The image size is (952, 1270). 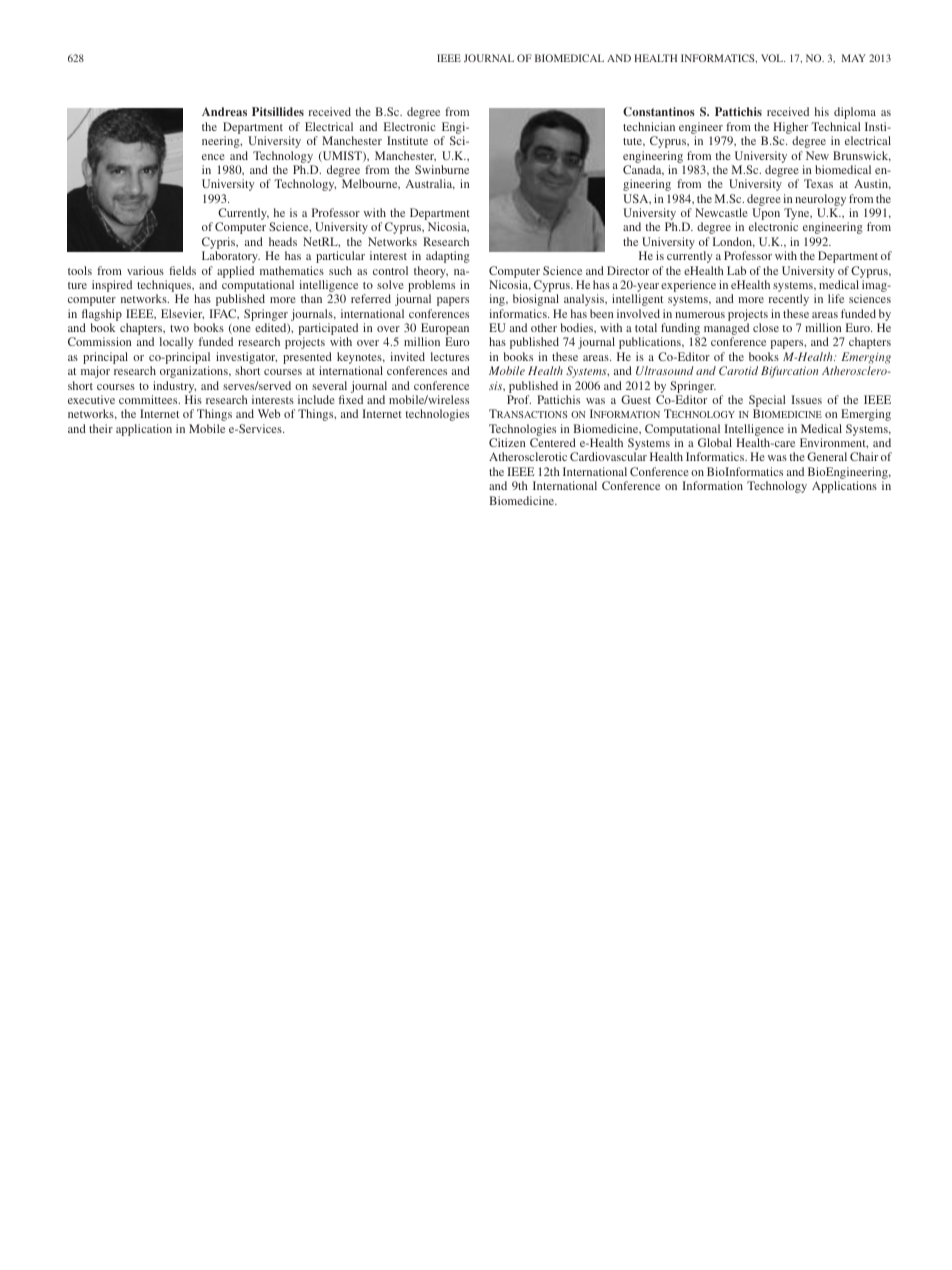 I want to click on MAY, so click(x=854, y=58).
